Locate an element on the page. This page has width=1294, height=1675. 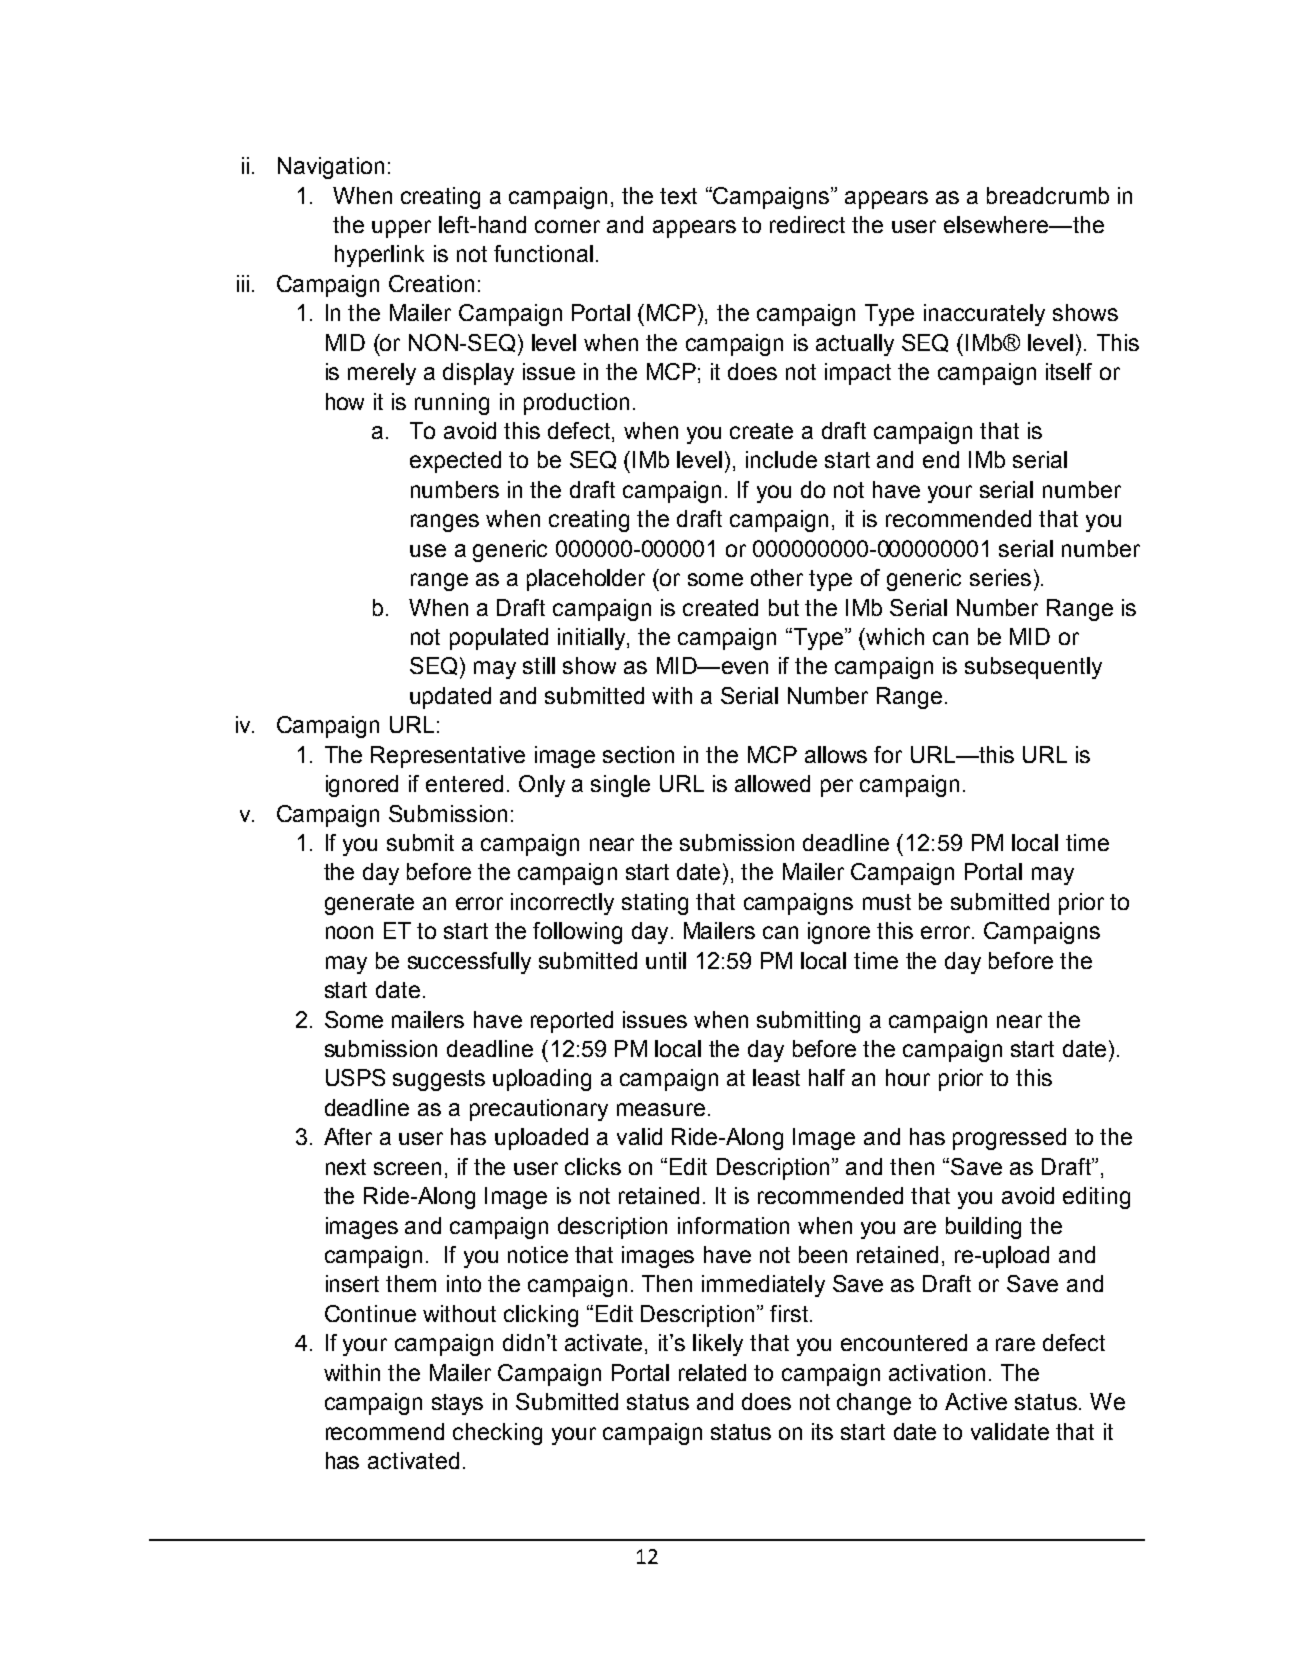
placeholder is located at coordinates (586, 580).
